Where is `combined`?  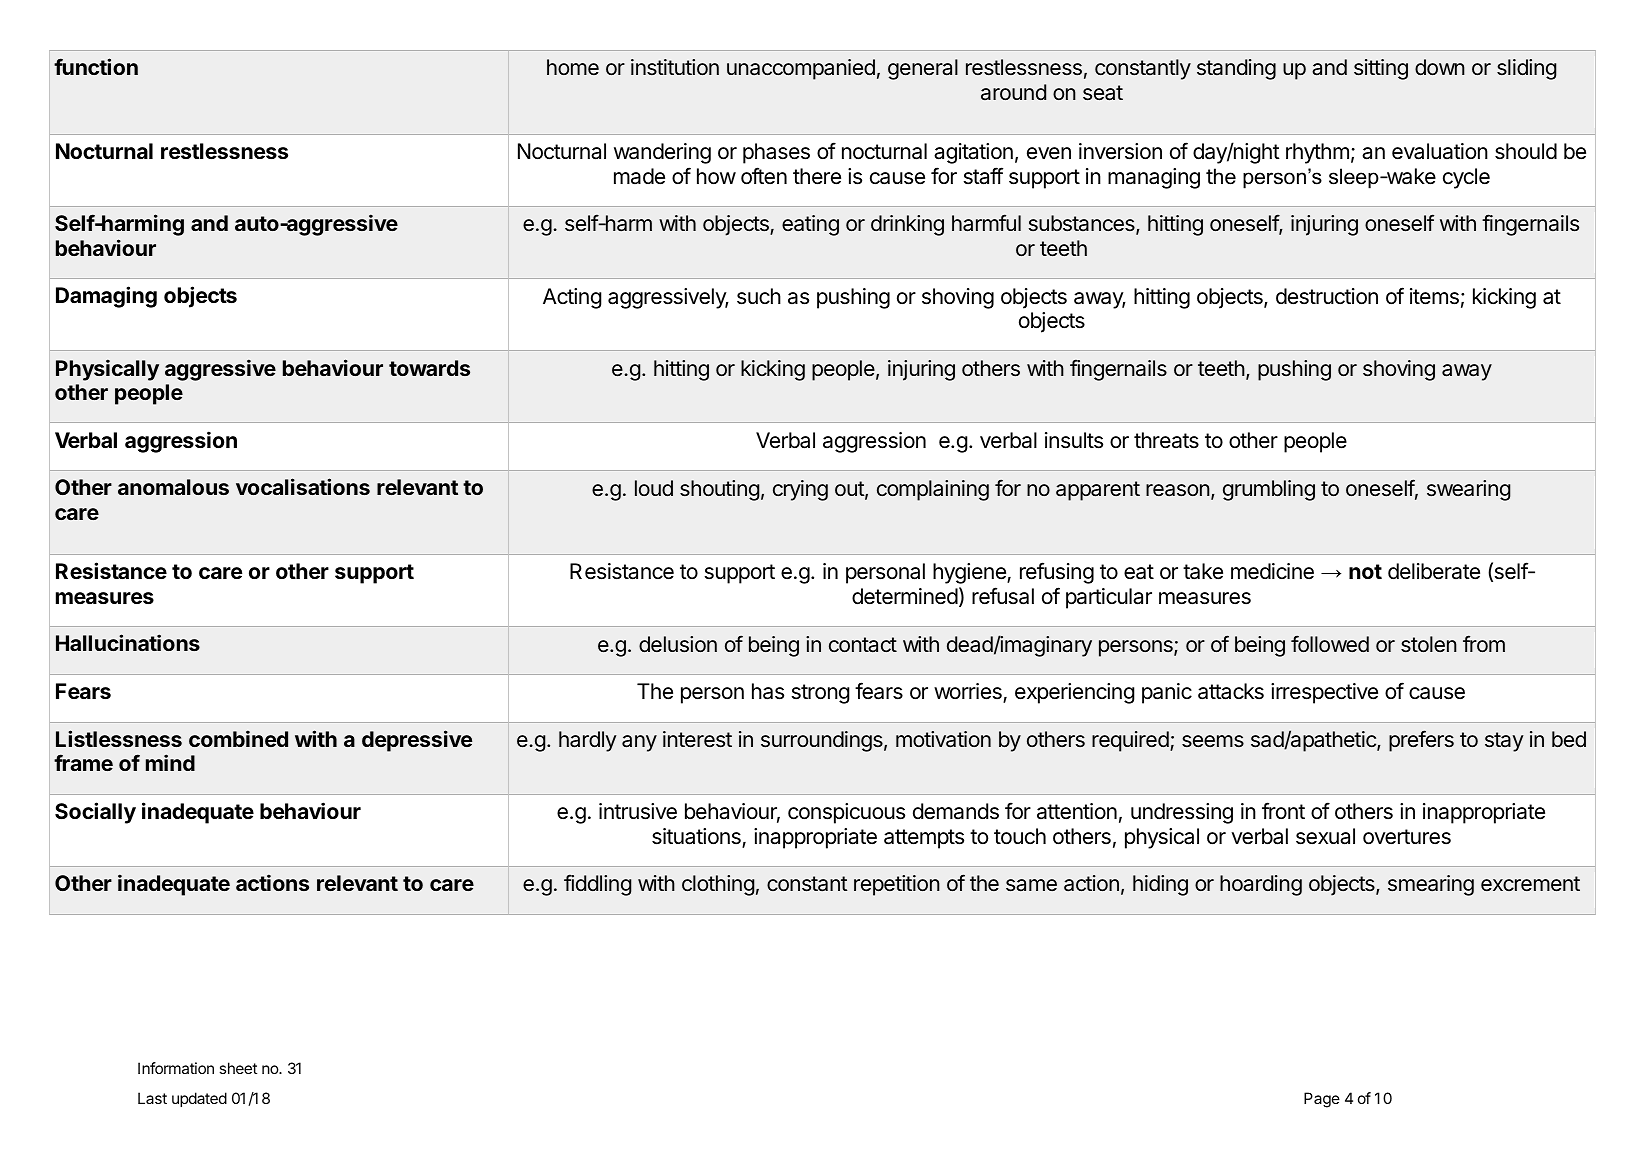 combined is located at coordinates (238, 738).
